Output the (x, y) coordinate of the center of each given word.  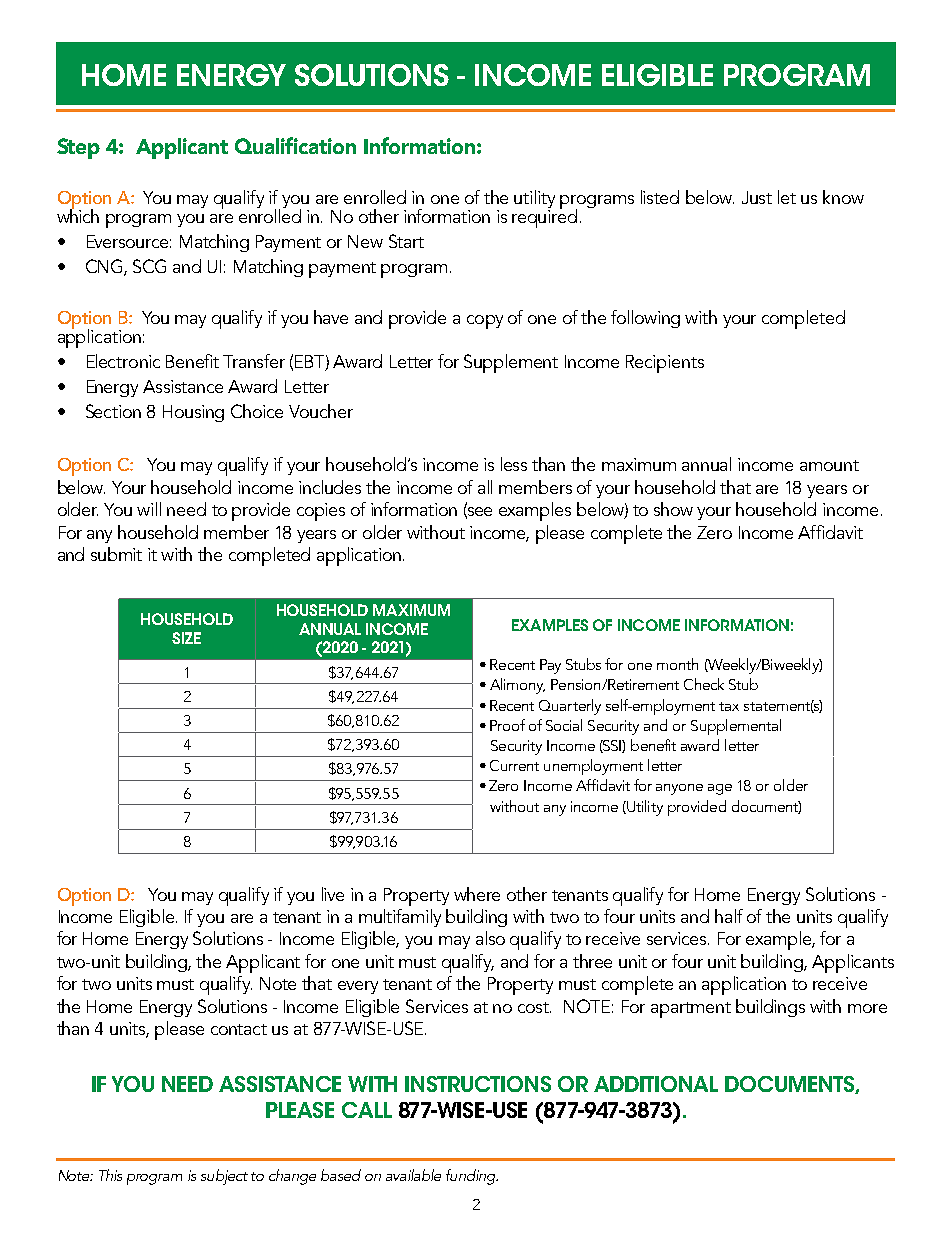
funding (472, 1177)
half (729, 916)
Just (757, 197)
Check (704, 684)
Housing (193, 413)
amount (829, 465)
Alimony (517, 686)
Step (78, 148)
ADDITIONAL (656, 1084)
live (333, 894)
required (544, 217)
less (514, 464)
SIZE (186, 638)
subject (224, 1177)
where (477, 894)
